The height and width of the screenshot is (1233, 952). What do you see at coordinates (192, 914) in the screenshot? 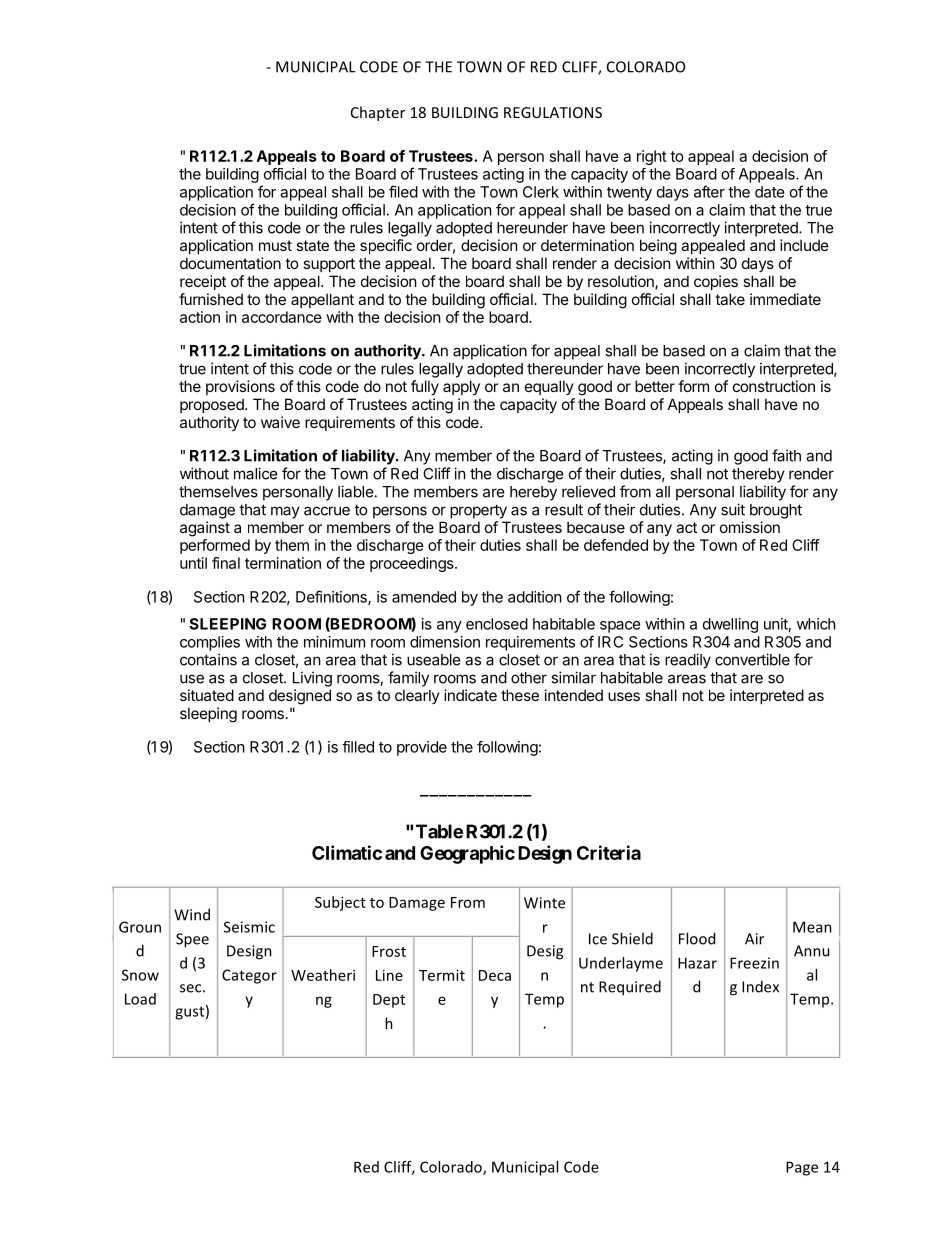
I see `Wind` at bounding box center [192, 914].
